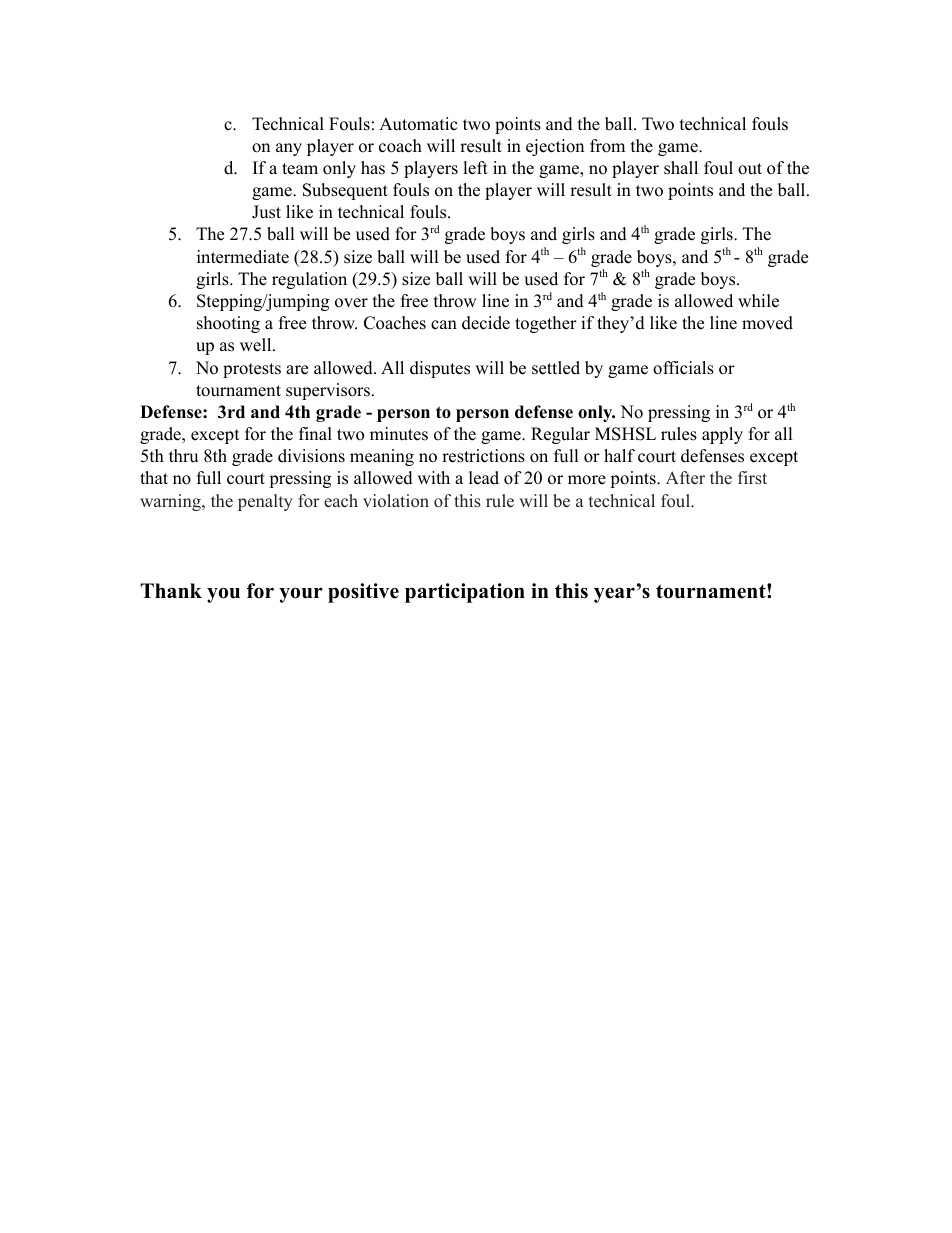 This screenshot has width=952, height=1233. I want to click on shall, so click(681, 168).
